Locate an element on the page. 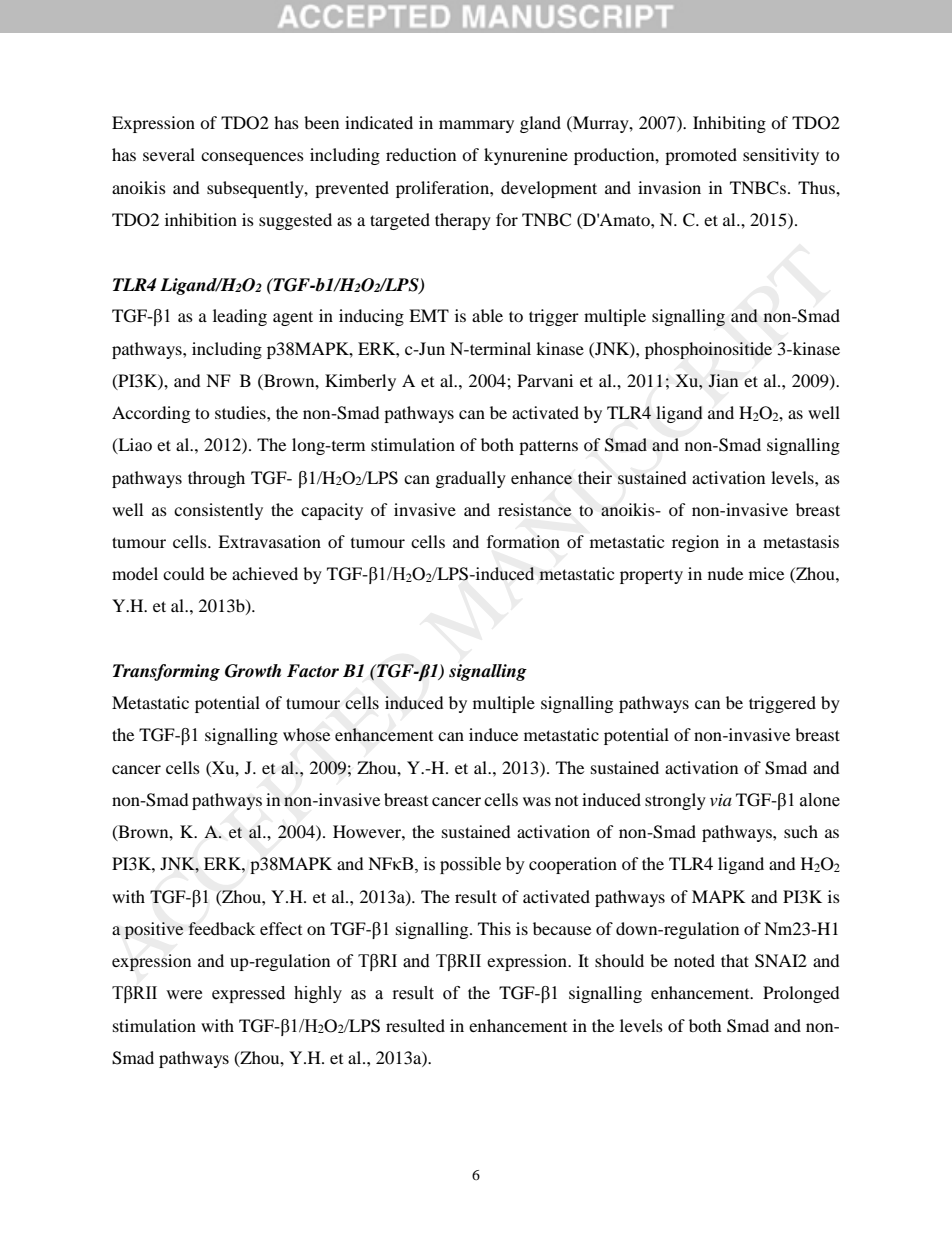 The image size is (952, 1233). consequences is located at coordinates (252, 158).
